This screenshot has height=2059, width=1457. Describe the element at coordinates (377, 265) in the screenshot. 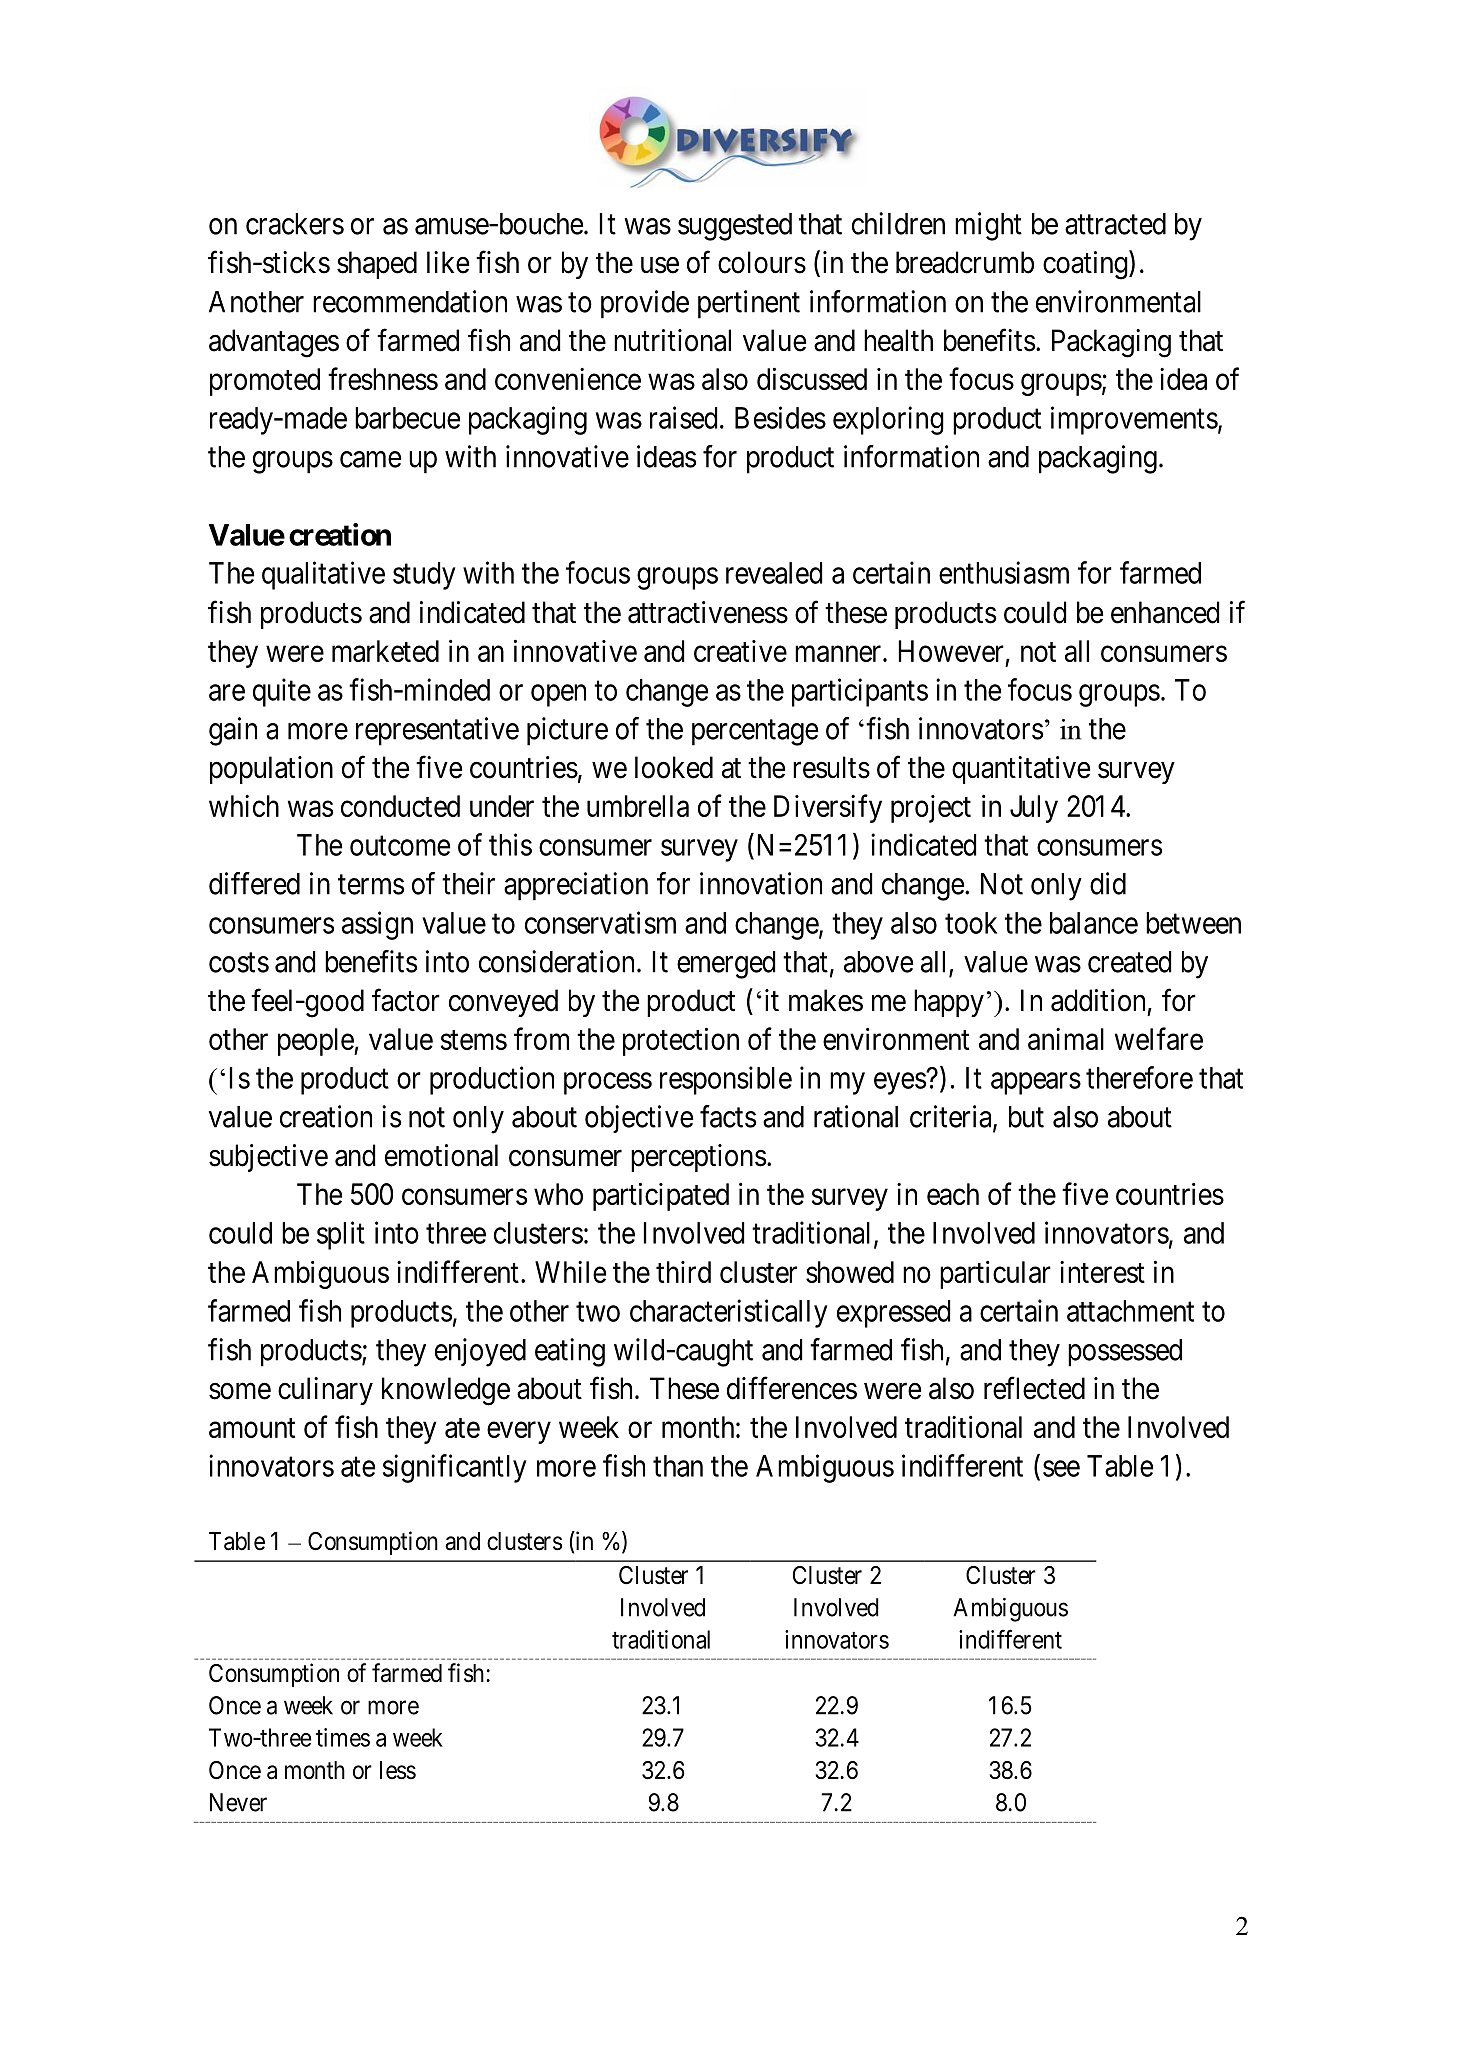

I see `shaped` at that location.
